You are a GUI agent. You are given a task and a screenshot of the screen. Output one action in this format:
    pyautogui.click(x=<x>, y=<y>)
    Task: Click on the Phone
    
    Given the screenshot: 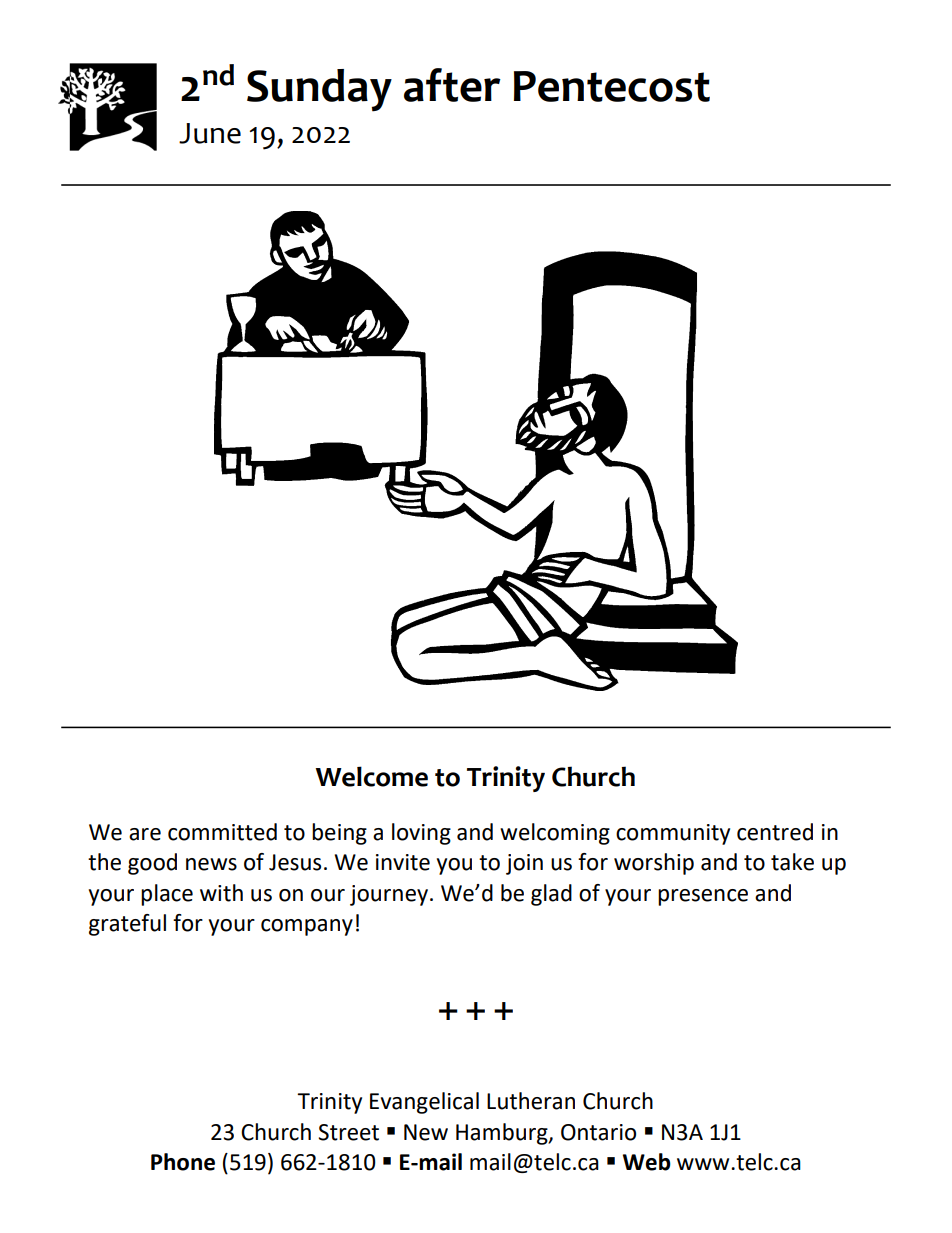 What is the action you would take?
    pyautogui.click(x=183, y=1162)
